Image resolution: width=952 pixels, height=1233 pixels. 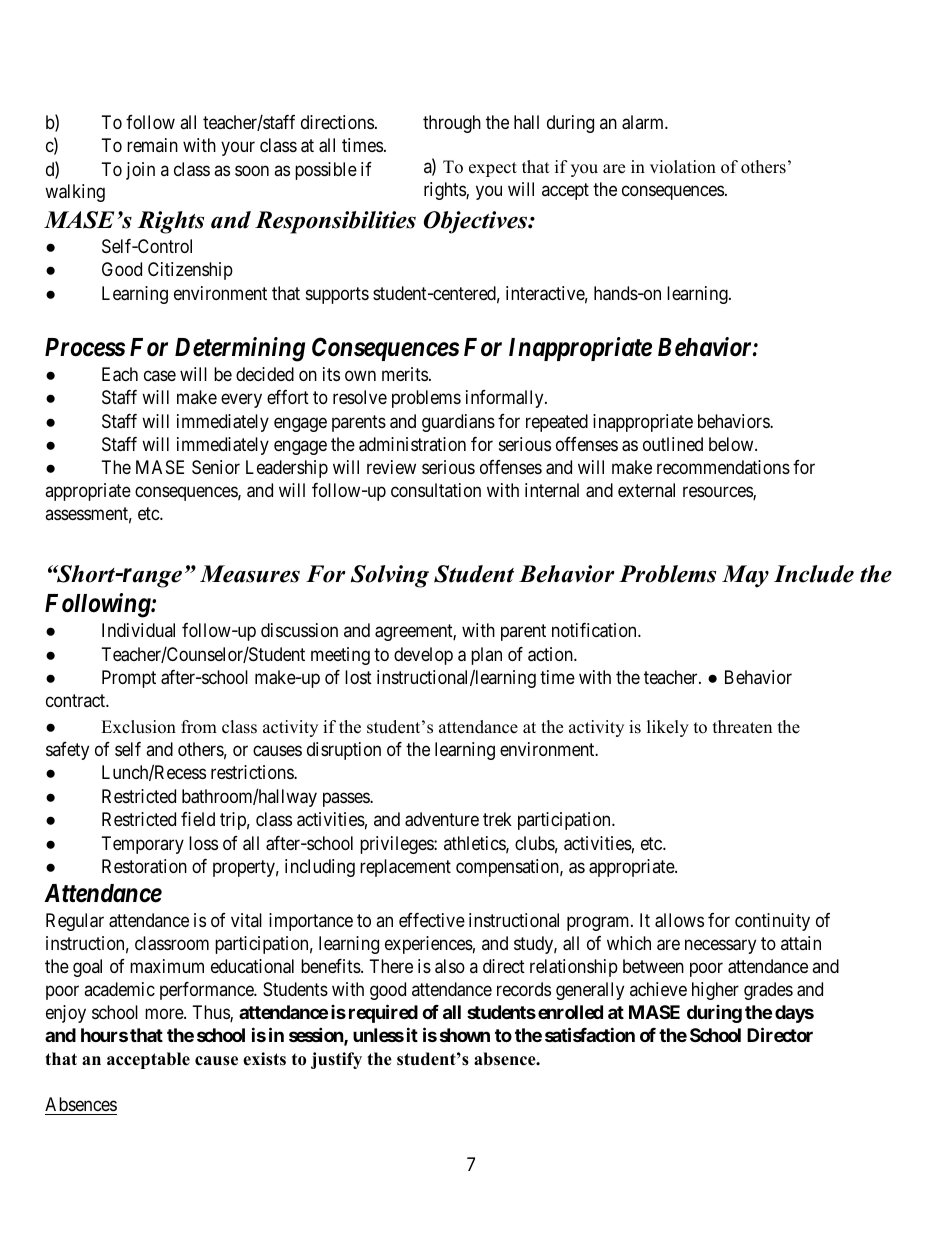 What do you see at coordinates (745, 576) in the screenshot?
I see `May` at bounding box center [745, 576].
